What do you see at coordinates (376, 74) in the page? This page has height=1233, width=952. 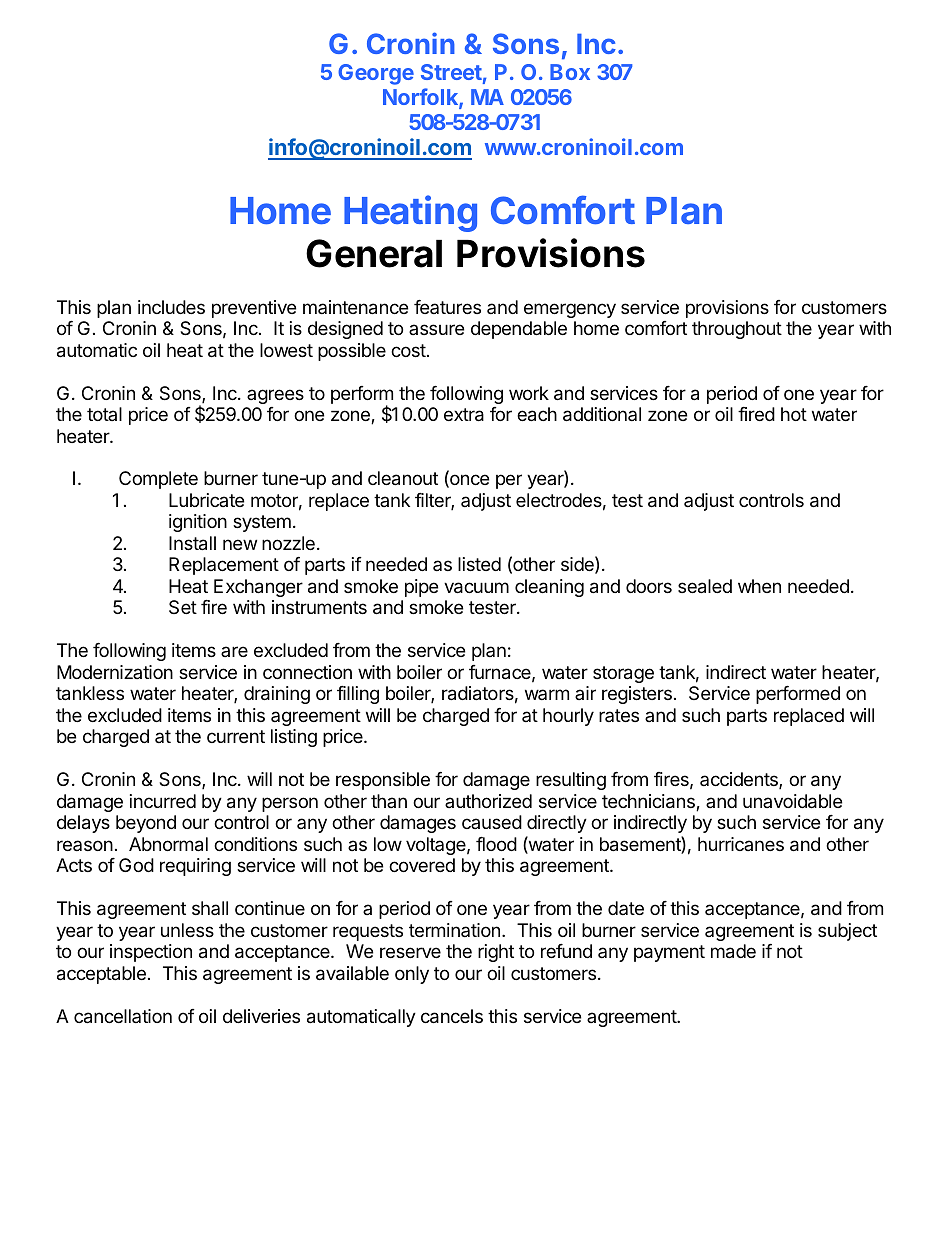 I see `George` at bounding box center [376, 74].
